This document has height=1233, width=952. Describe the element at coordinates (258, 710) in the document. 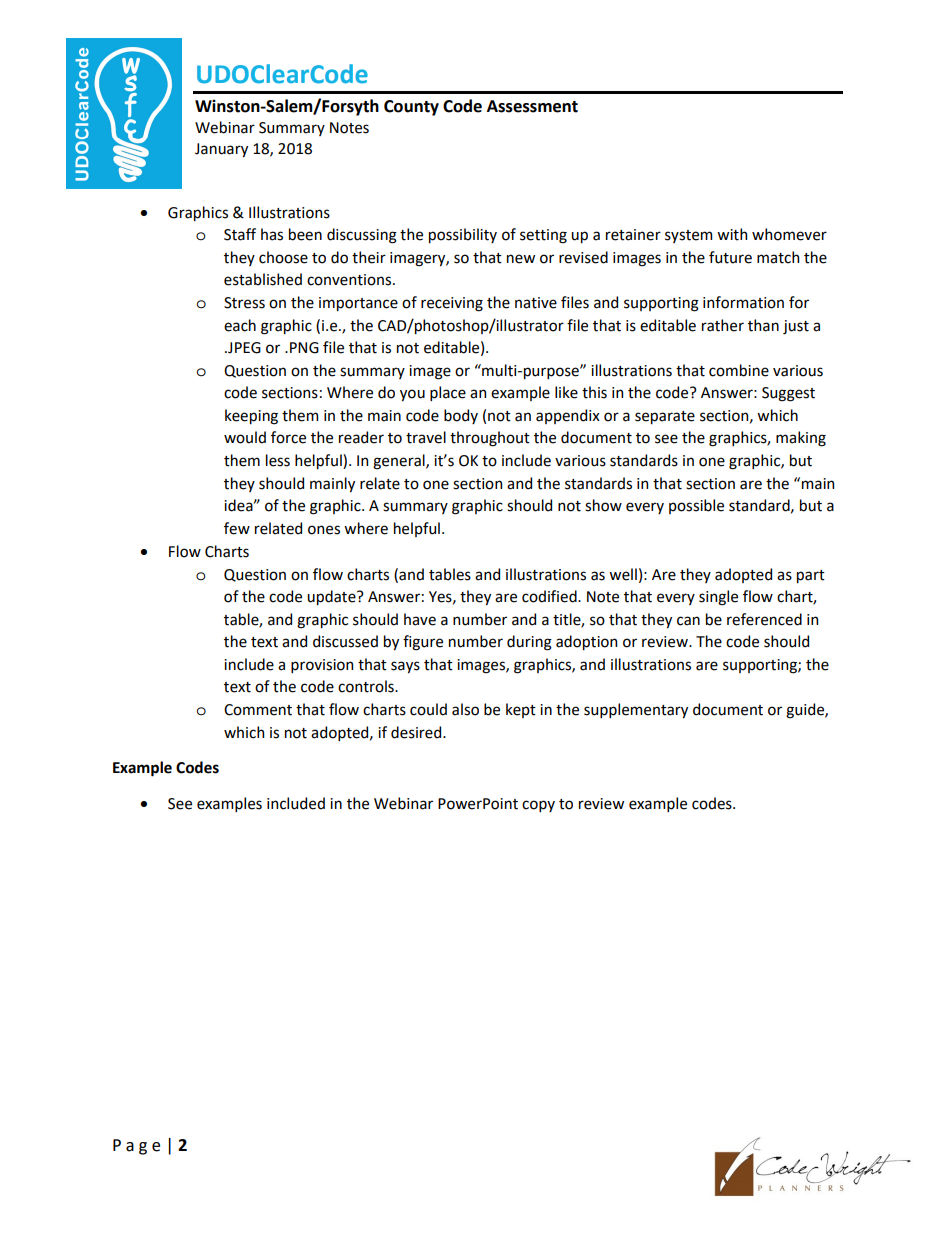

I see `Comment` at that location.
